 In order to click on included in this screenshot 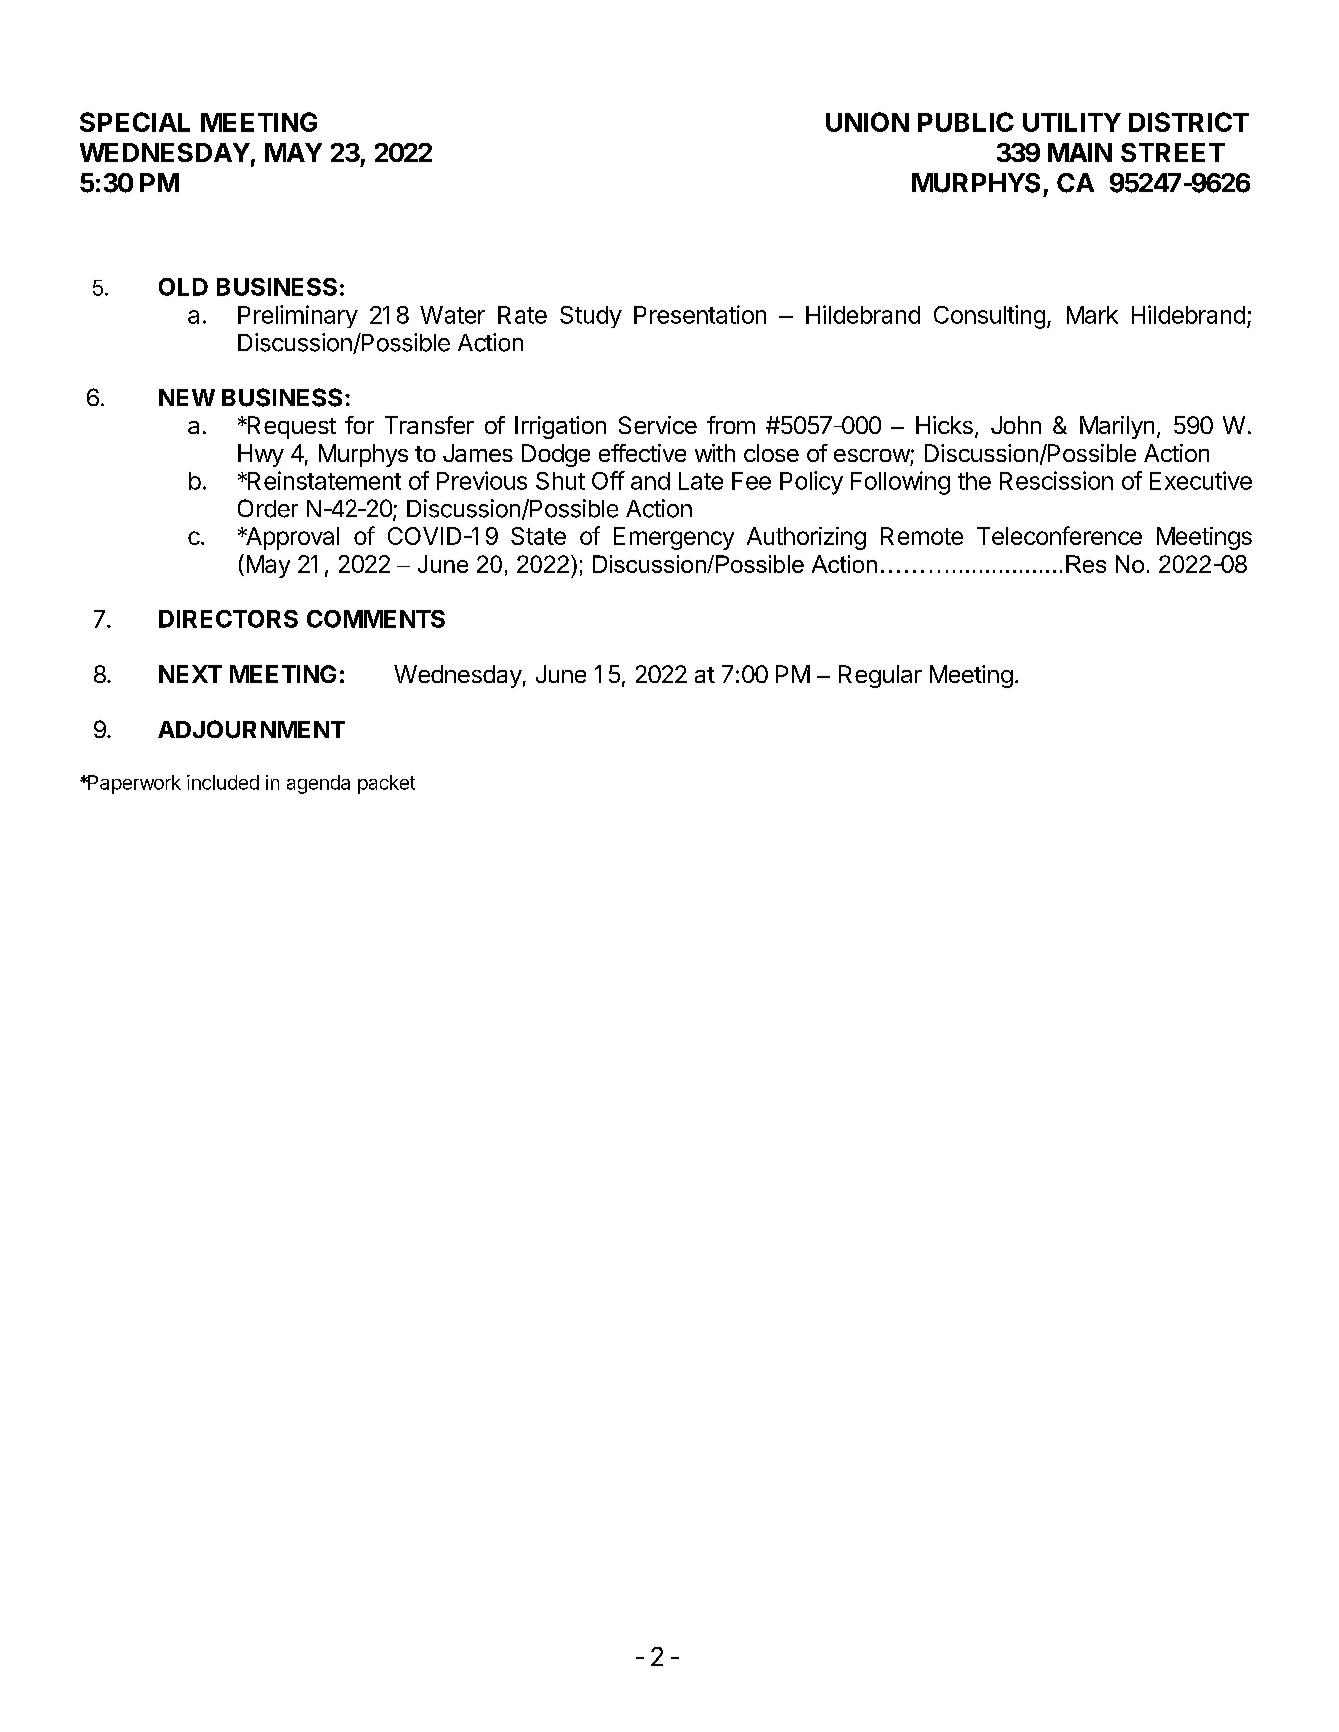, I will do `click(223, 782)`.
